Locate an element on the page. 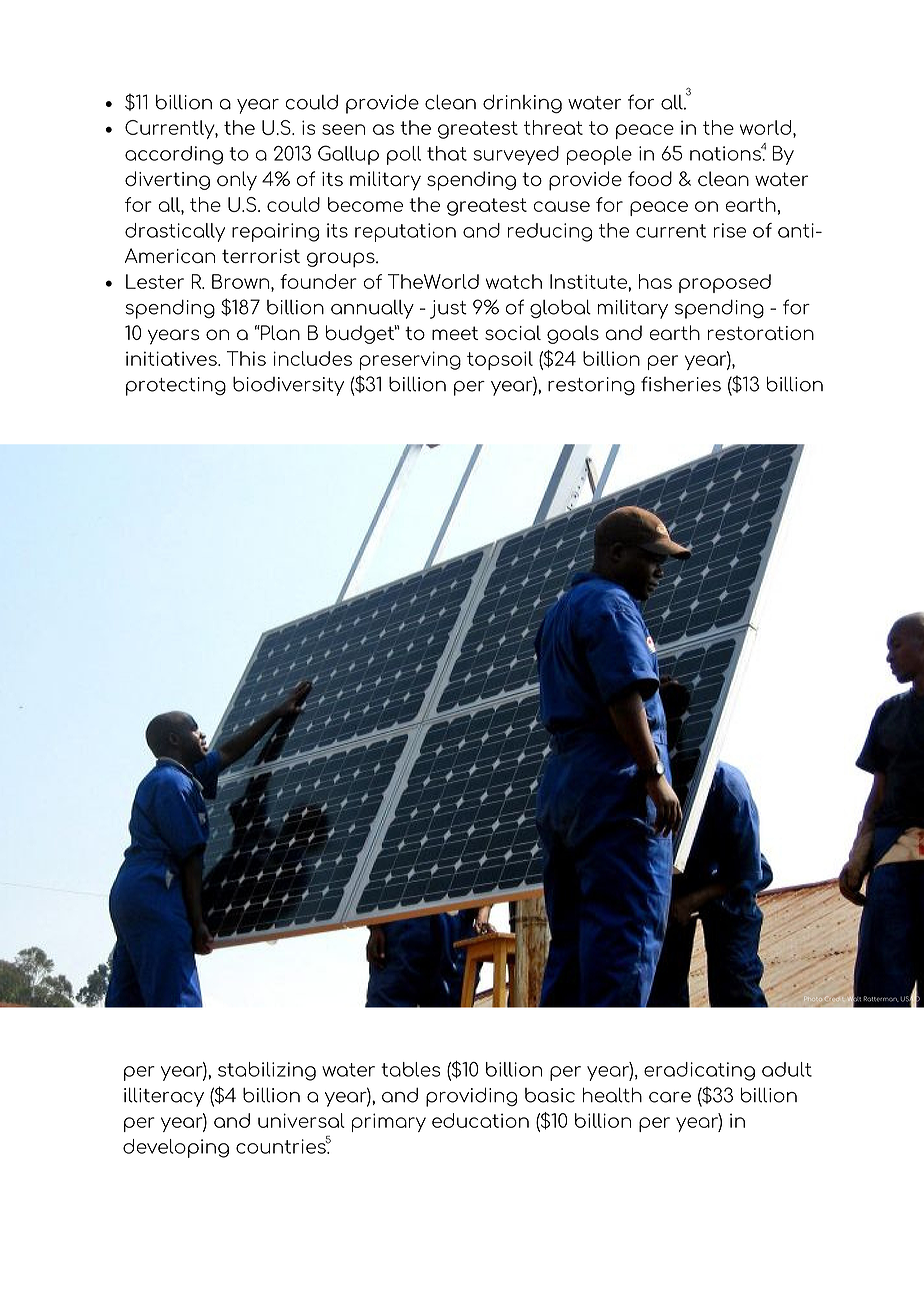 Image resolution: width=924 pixels, height=1308 pixels. protecting is located at coordinates (176, 386).
